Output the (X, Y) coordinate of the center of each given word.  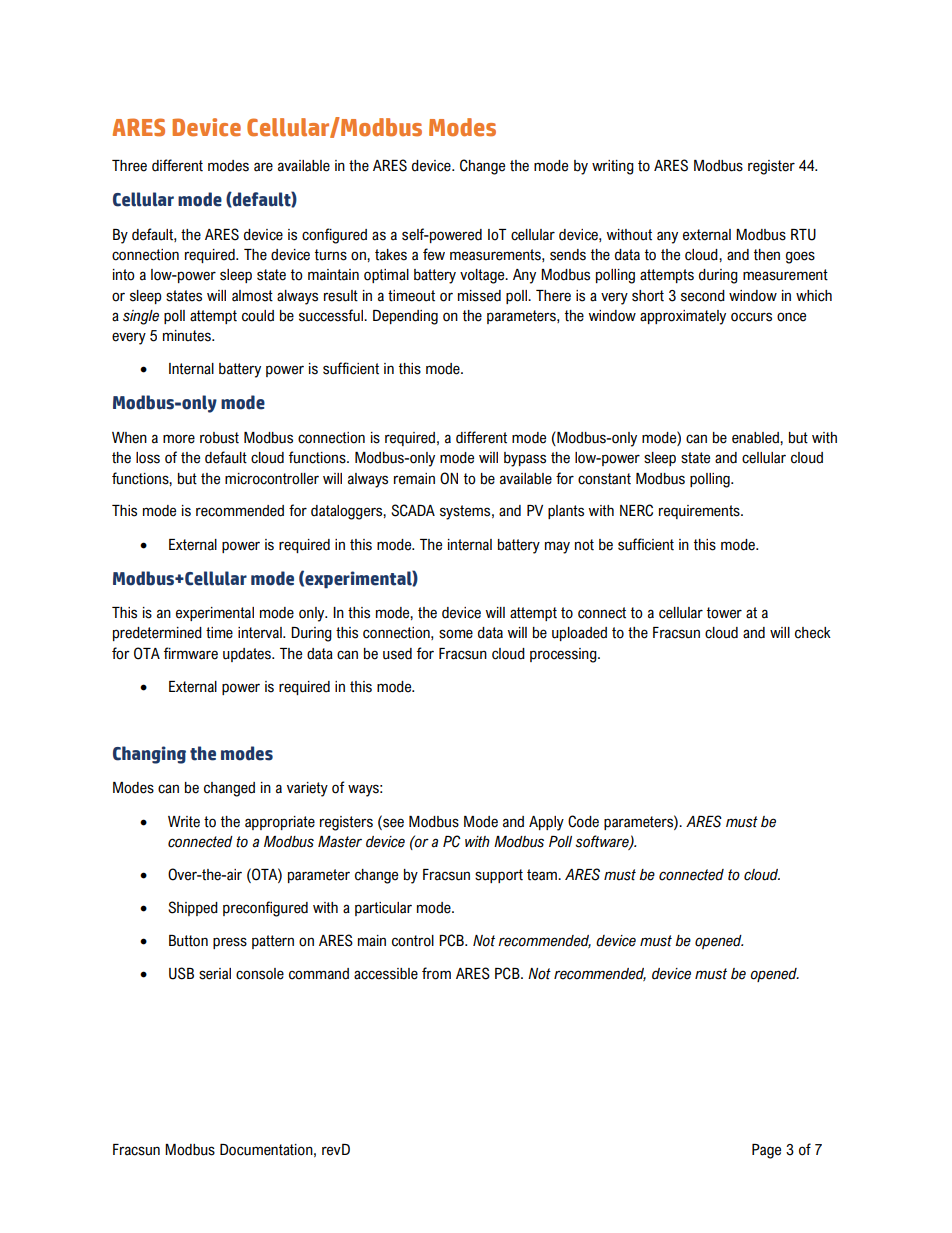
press (230, 943)
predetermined (157, 634)
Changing (149, 755)
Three (129, 166)
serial (215, 974)
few (434, 254)
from (436, 973)
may (557, 547)
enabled (756, 438)
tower (724, 613)
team (543, 875)
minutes (188, 336)
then (767, 255)
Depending (405, 317)
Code (583, 821)
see (392, 822)
